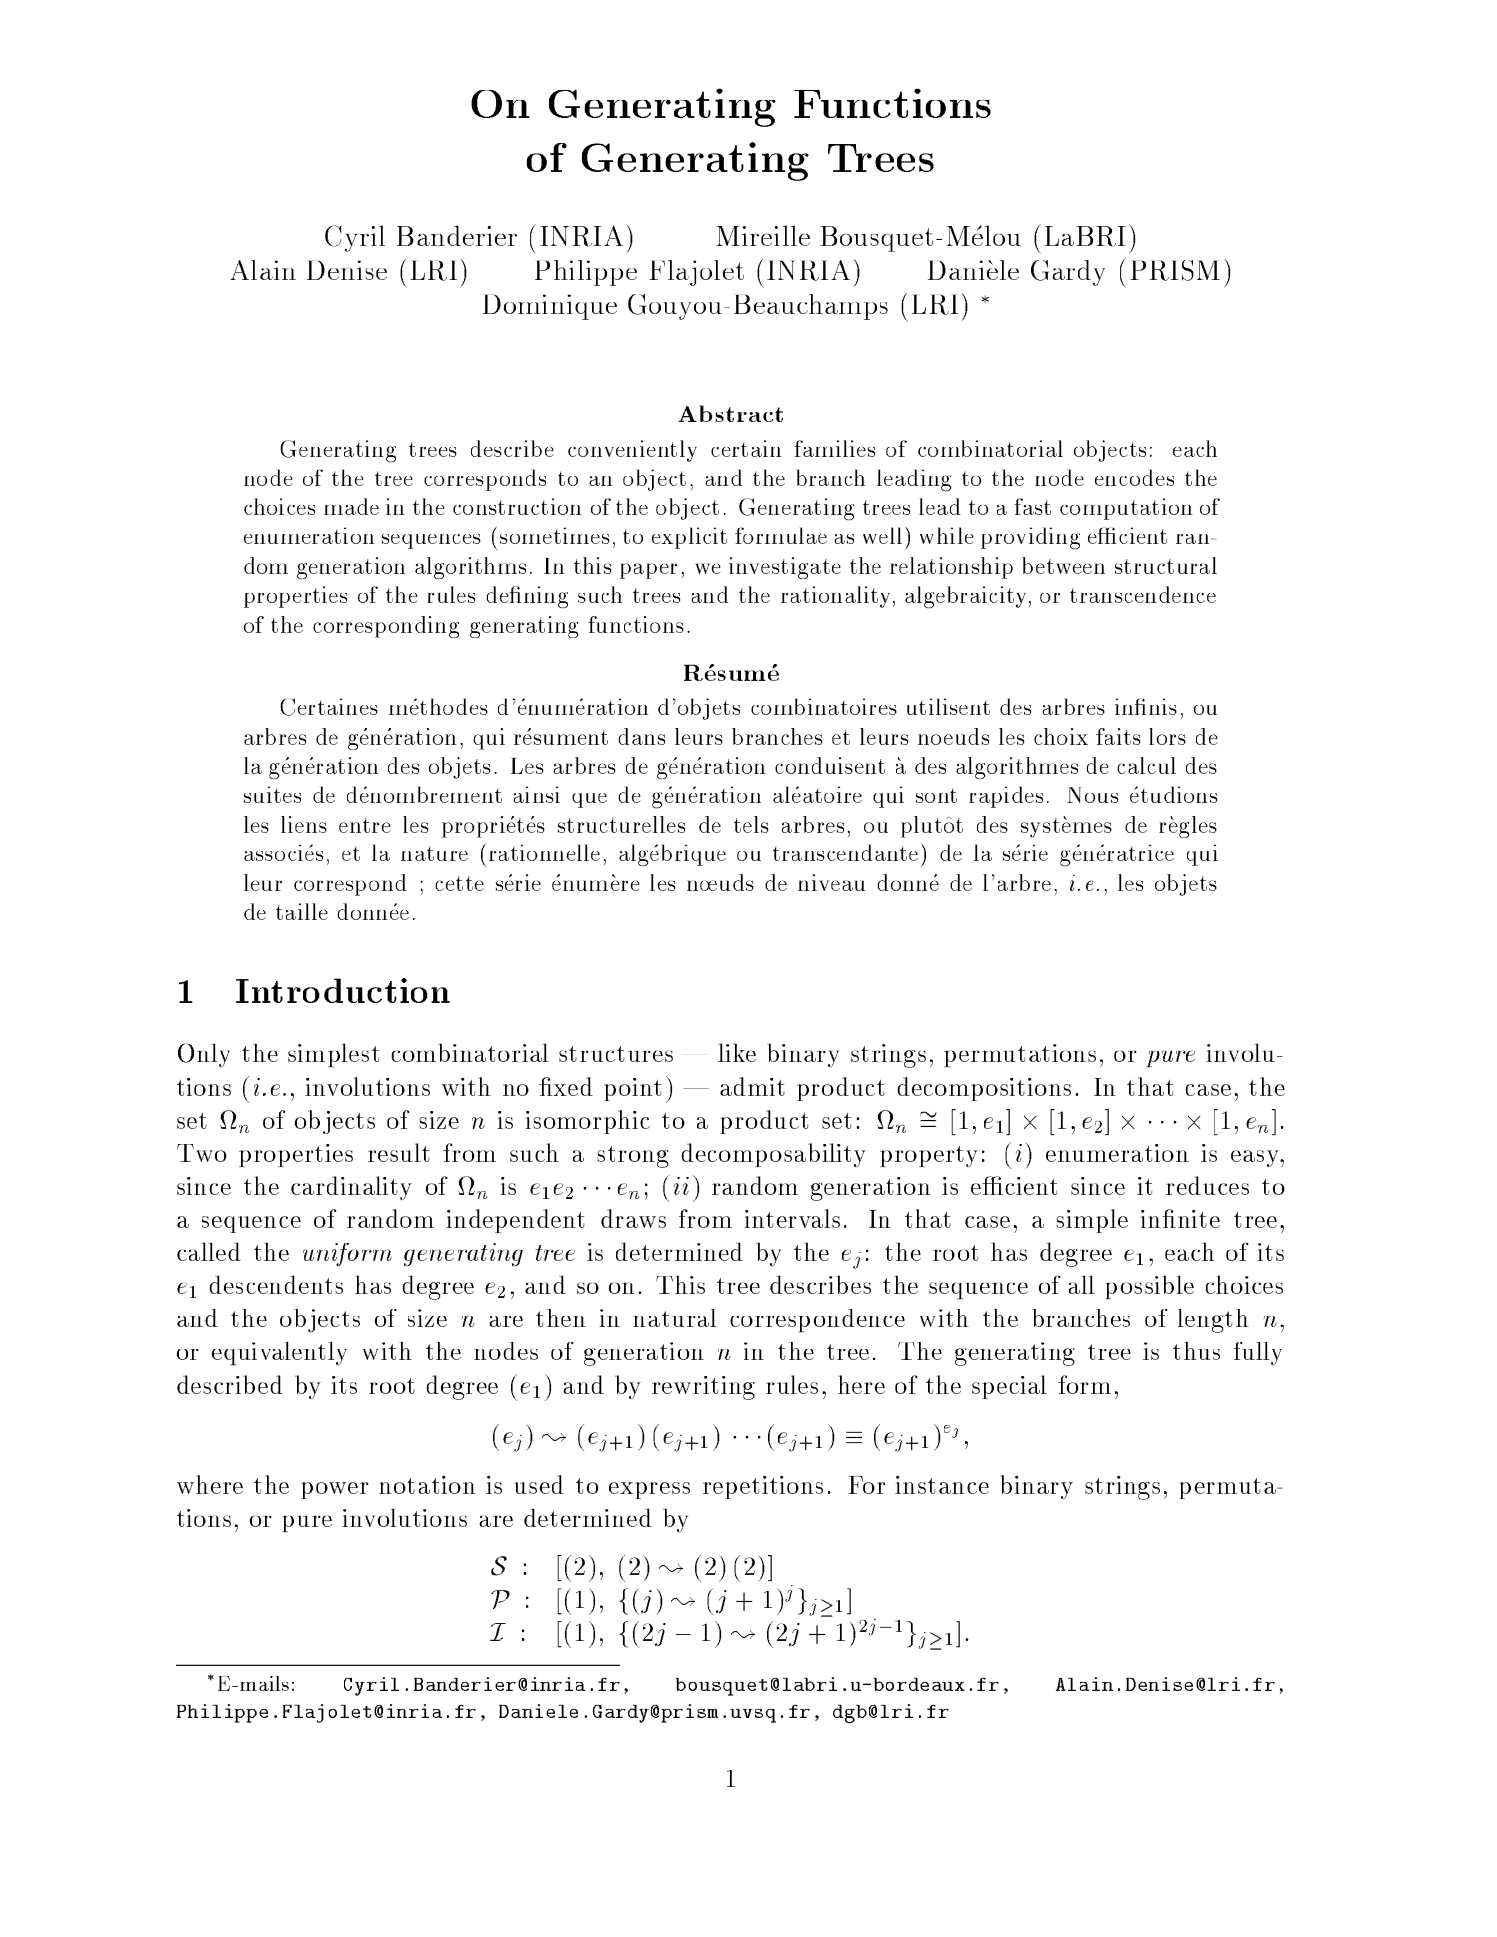 Image resolution: width=1497 pixels, height=1937 pixels. What do you see at coordinates (763, 235) in the screenshot?
I see `Mireille` at bounding box center [763, 235].
